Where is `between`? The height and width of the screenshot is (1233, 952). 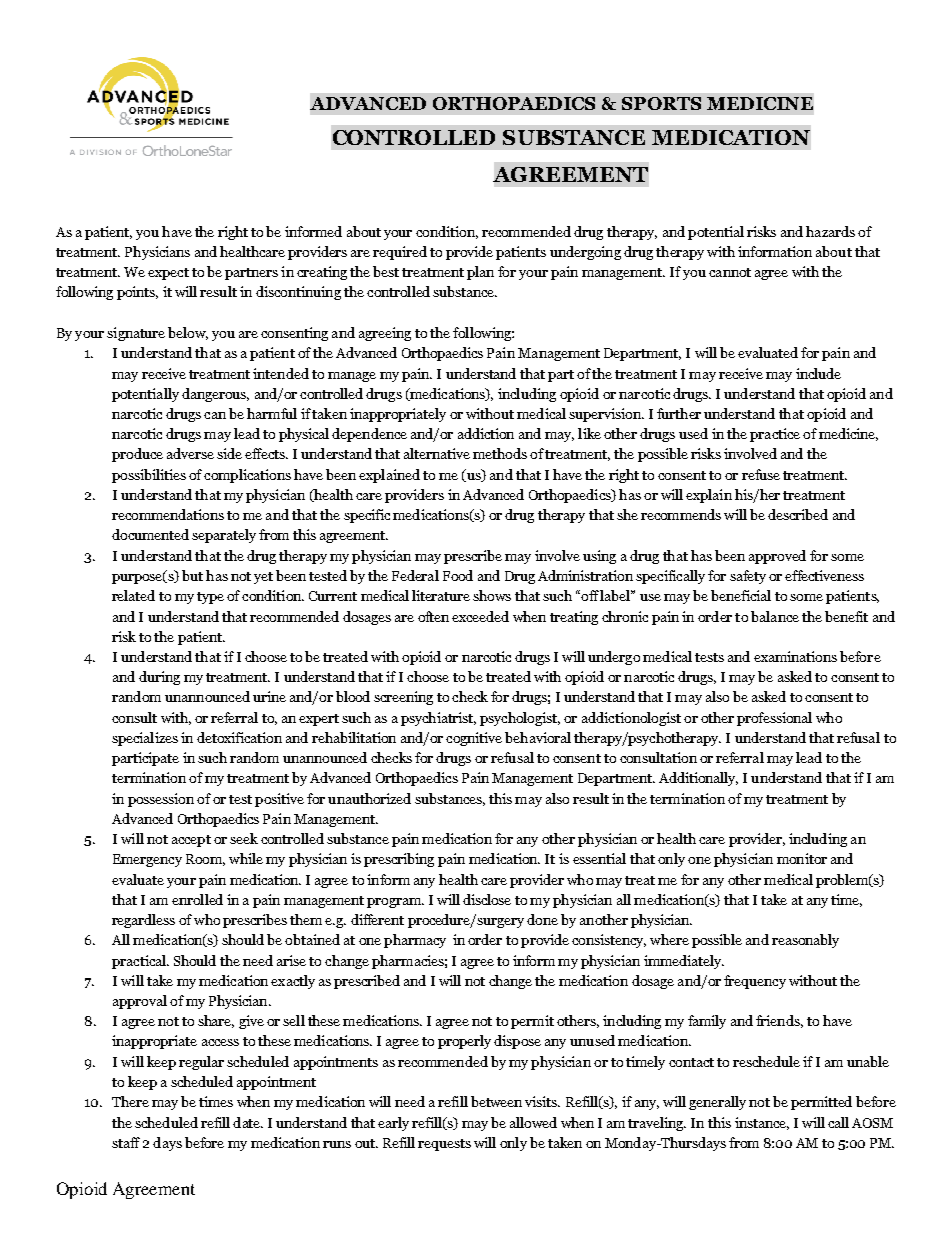 between is located at coordinates (496, 1101).
